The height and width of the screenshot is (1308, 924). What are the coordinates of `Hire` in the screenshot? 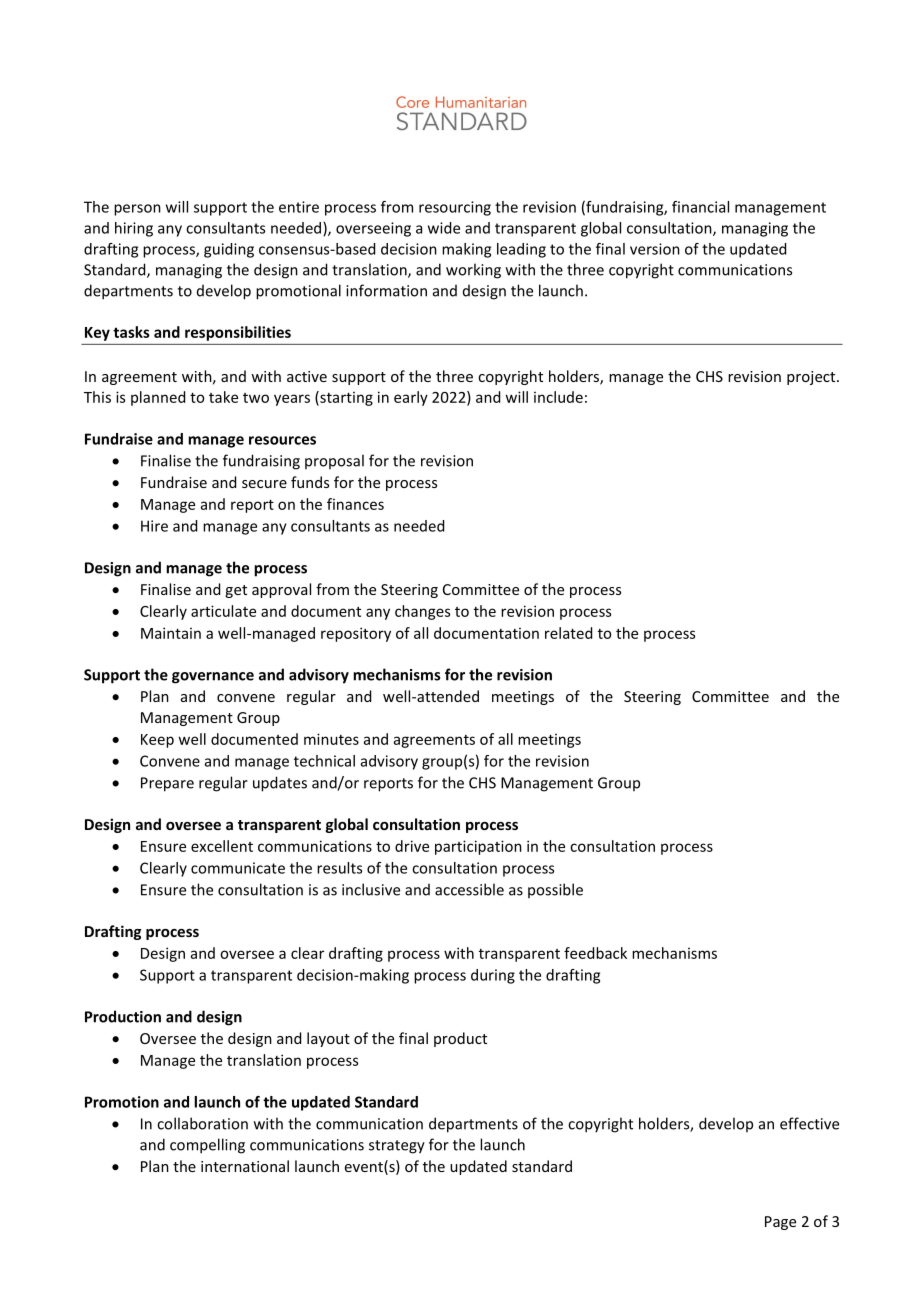 It's located at (154, 526).
